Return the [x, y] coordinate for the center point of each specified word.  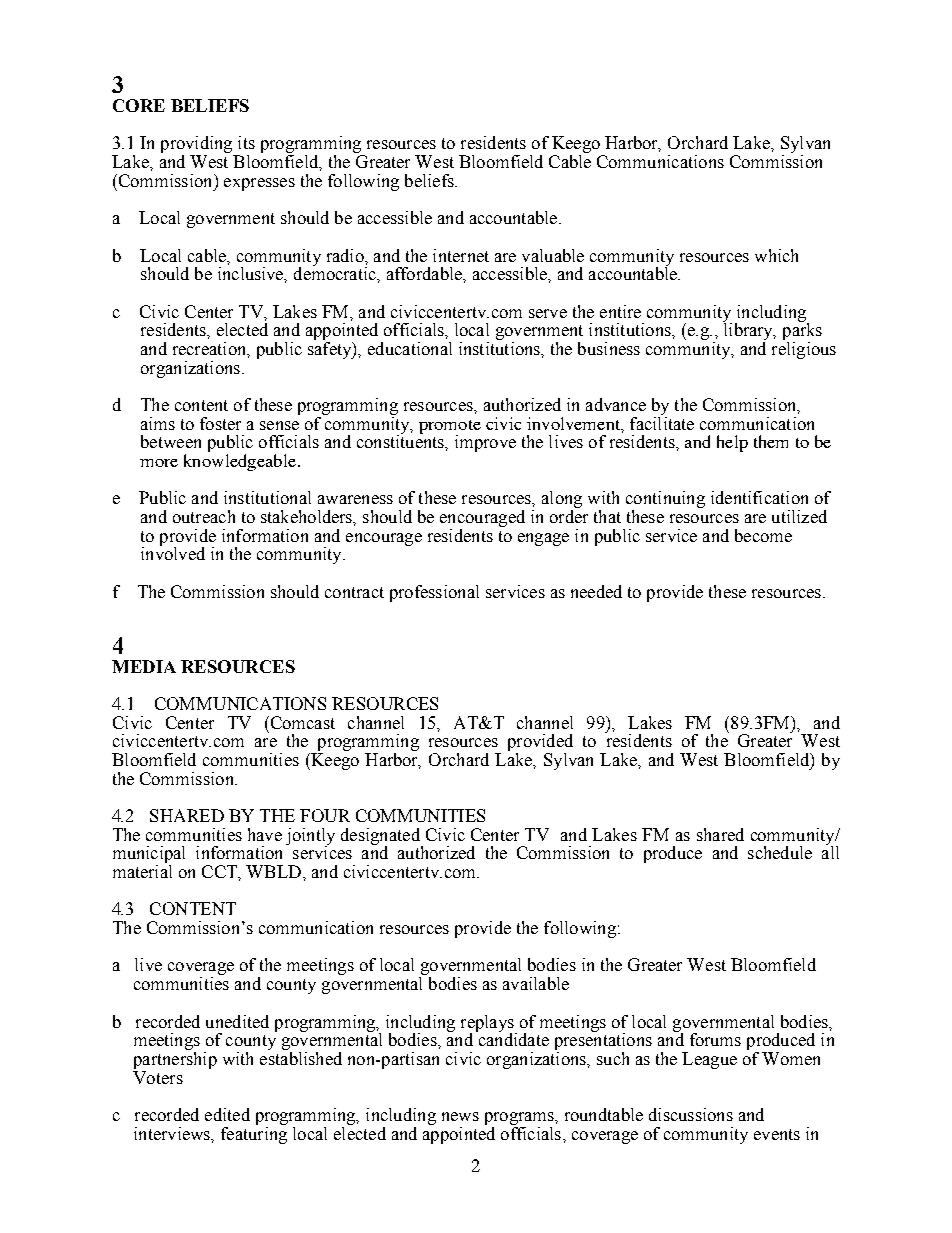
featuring [254, 1134]
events [777, 1134]
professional [434, 593]
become [763, 535]
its [246, 142]
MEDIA [144, 666]
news [460, 1116]
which [776, 255]
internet [461, 255]
